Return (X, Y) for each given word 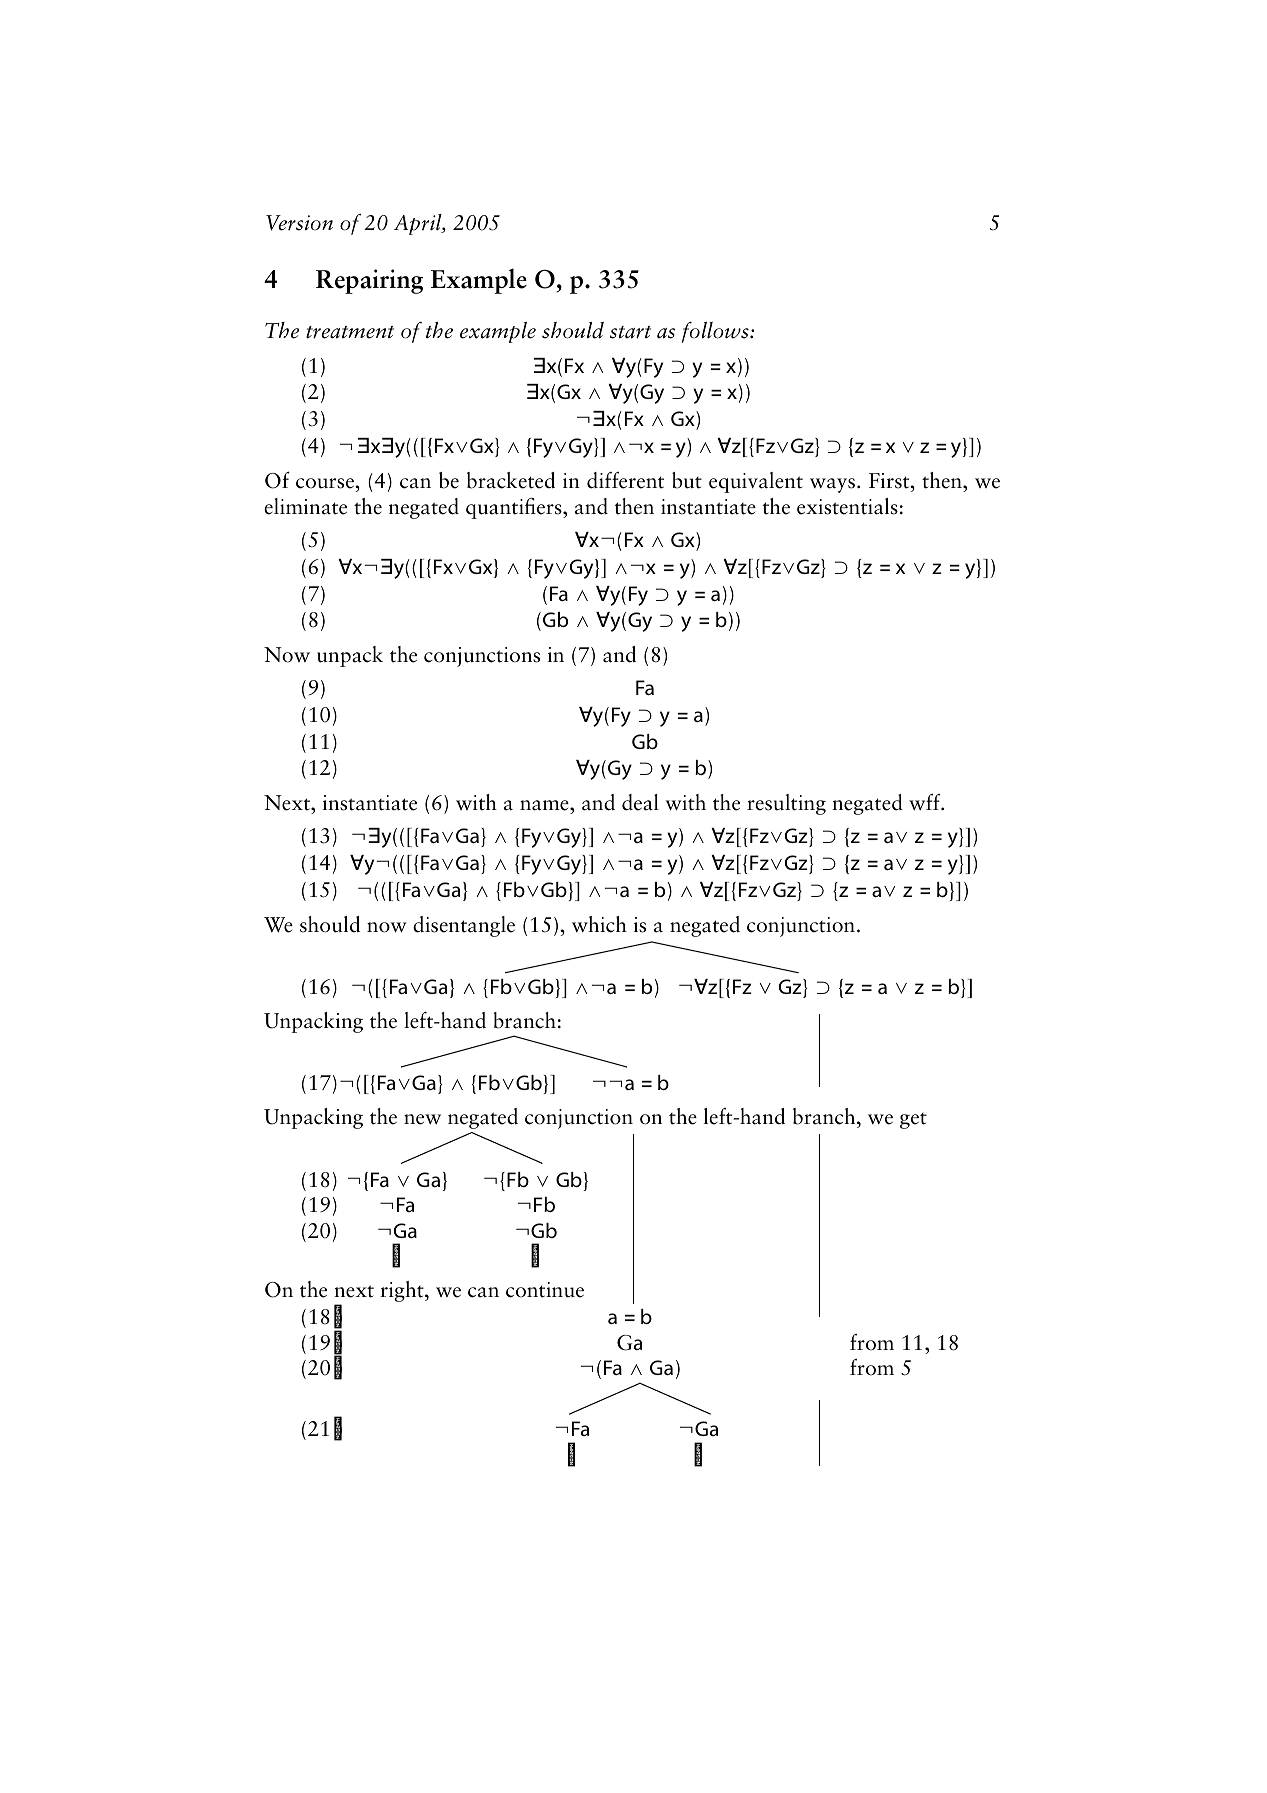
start (630, 332)
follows (716, 332)
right (403, 1291)
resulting (786, 804)
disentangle (464, 926)
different (625, 480)
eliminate (305, 506)
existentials (847, 506)
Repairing (369, 281)
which (599, 924)
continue (545, 1290)
